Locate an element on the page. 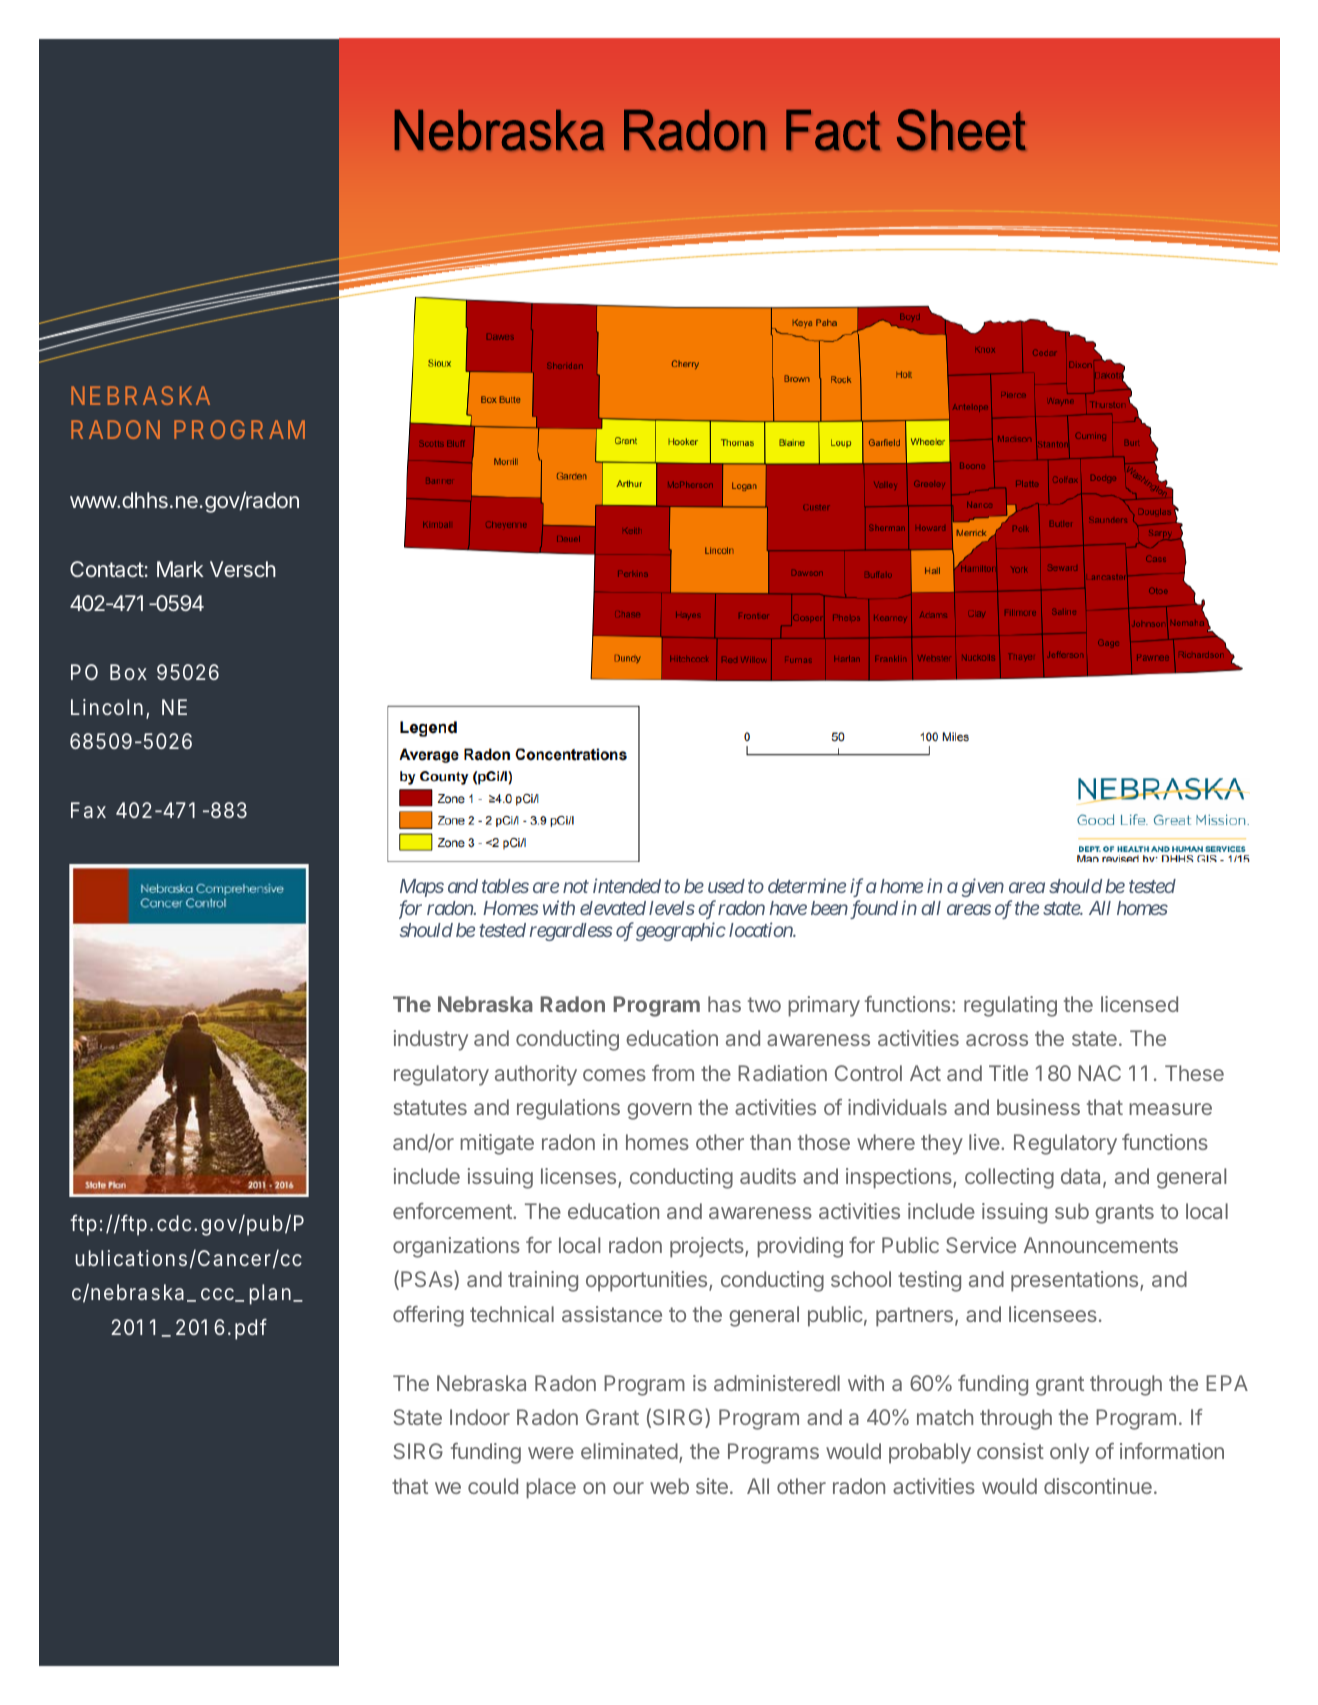 The height and width of the document is (1705, 1318). found is located at coordinates (872, 909).
